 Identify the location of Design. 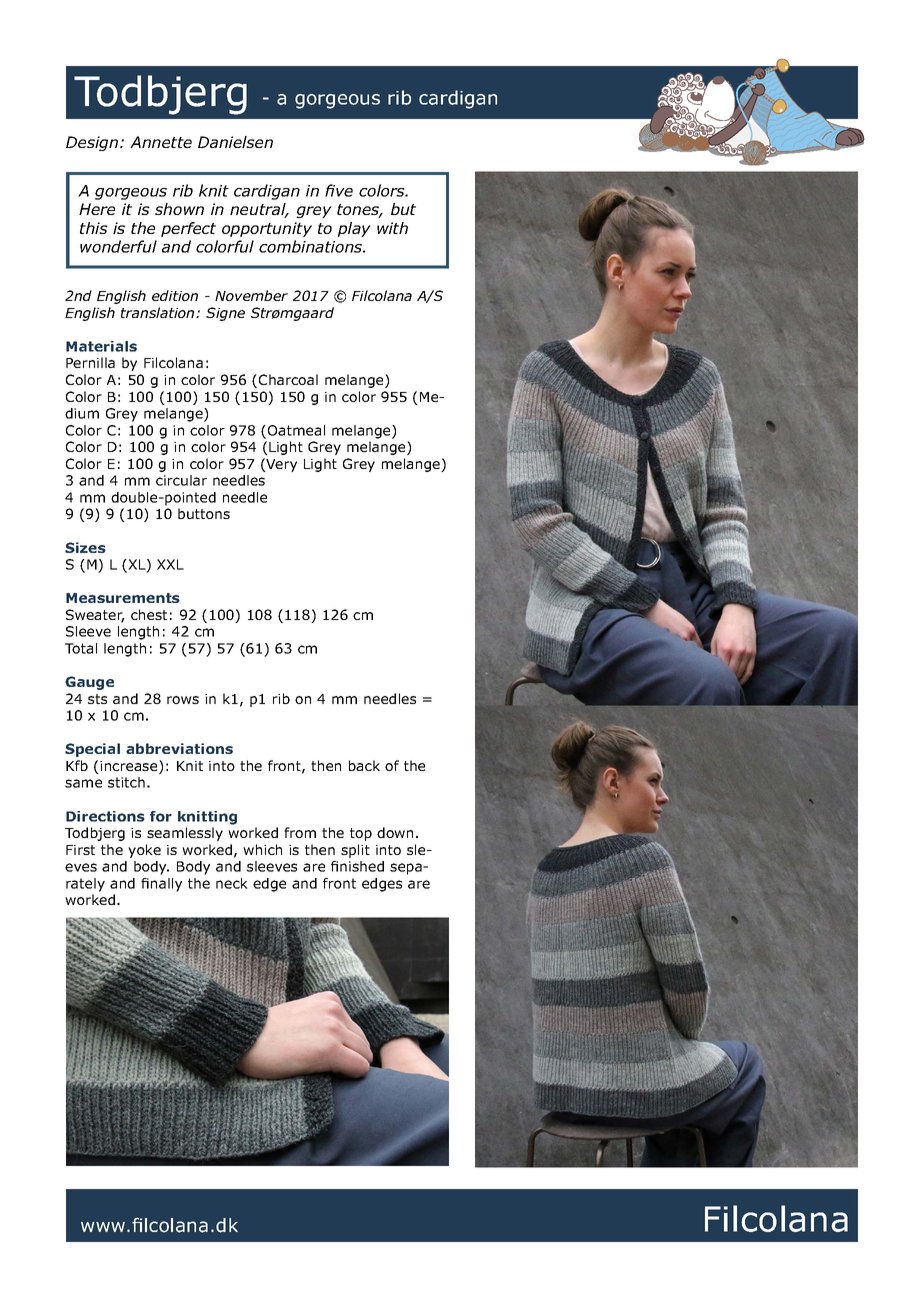
(93, 143).
